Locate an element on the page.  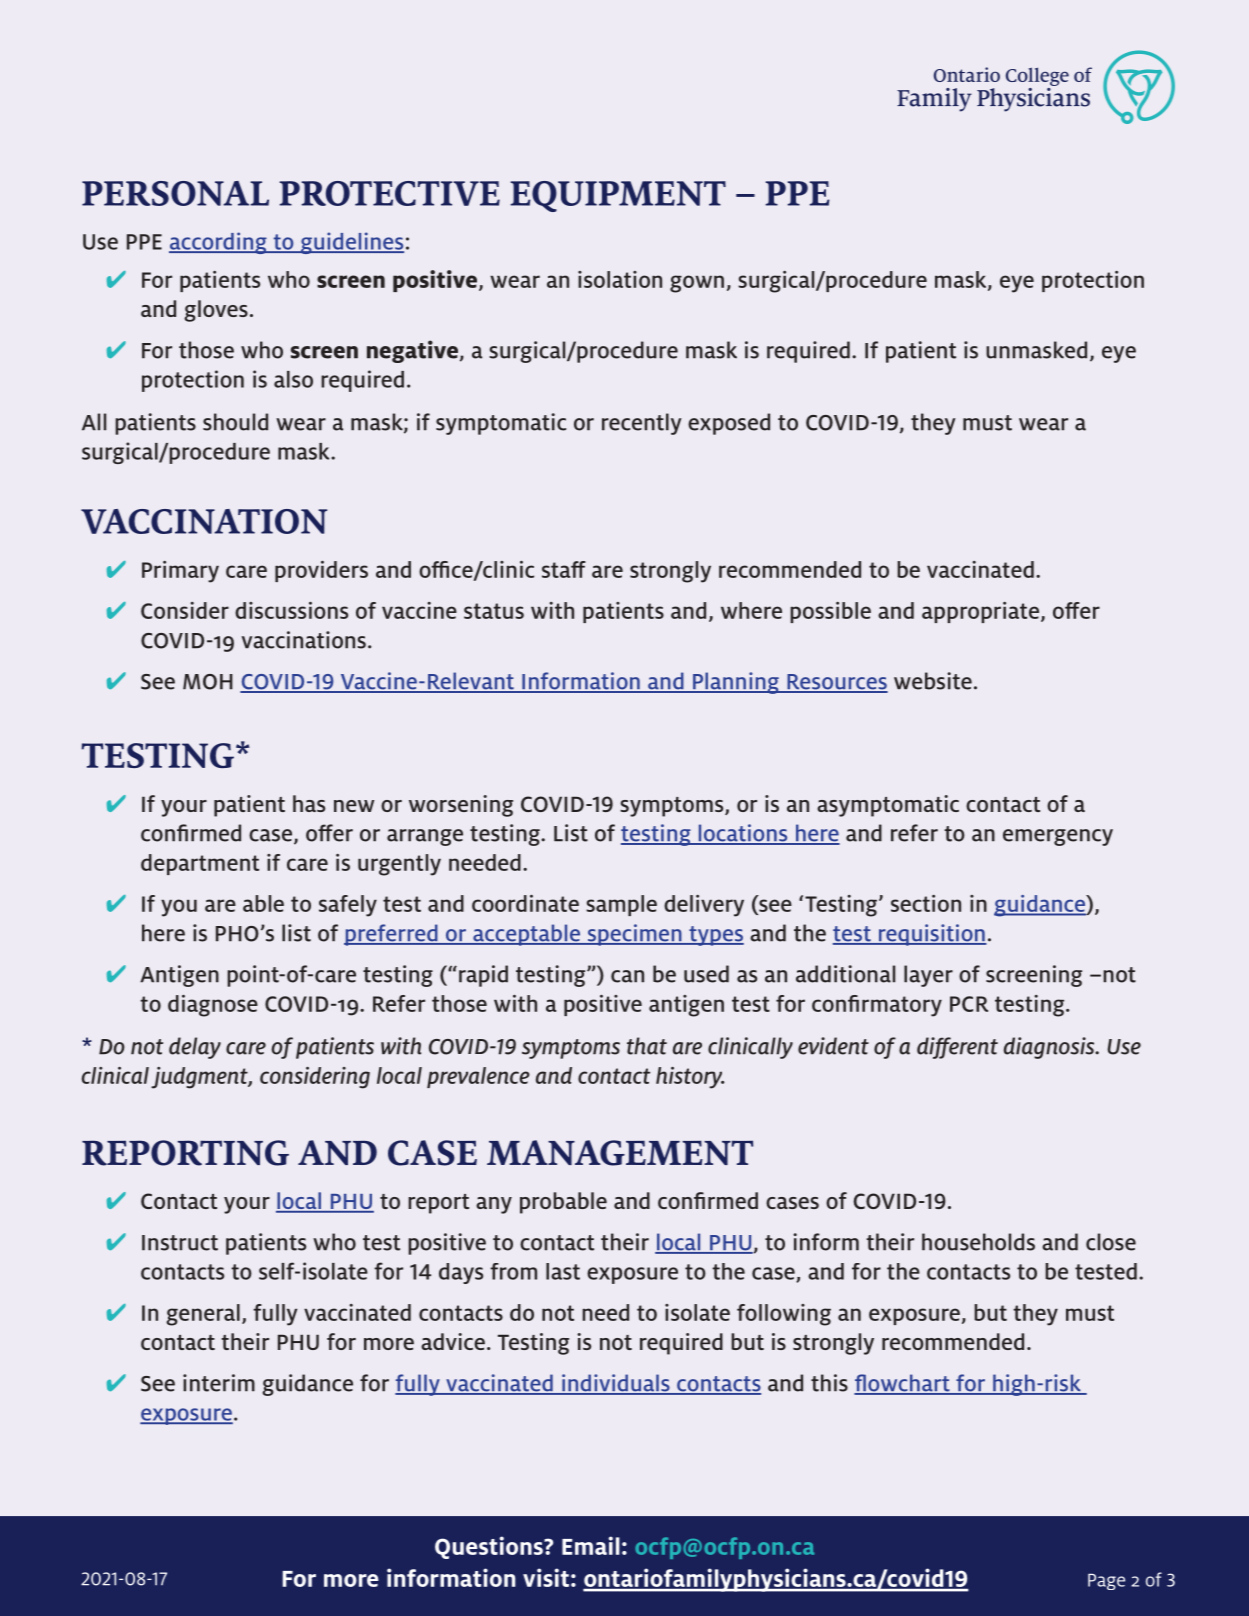
EQUIPMENT is located at coordinates (618, 196).
